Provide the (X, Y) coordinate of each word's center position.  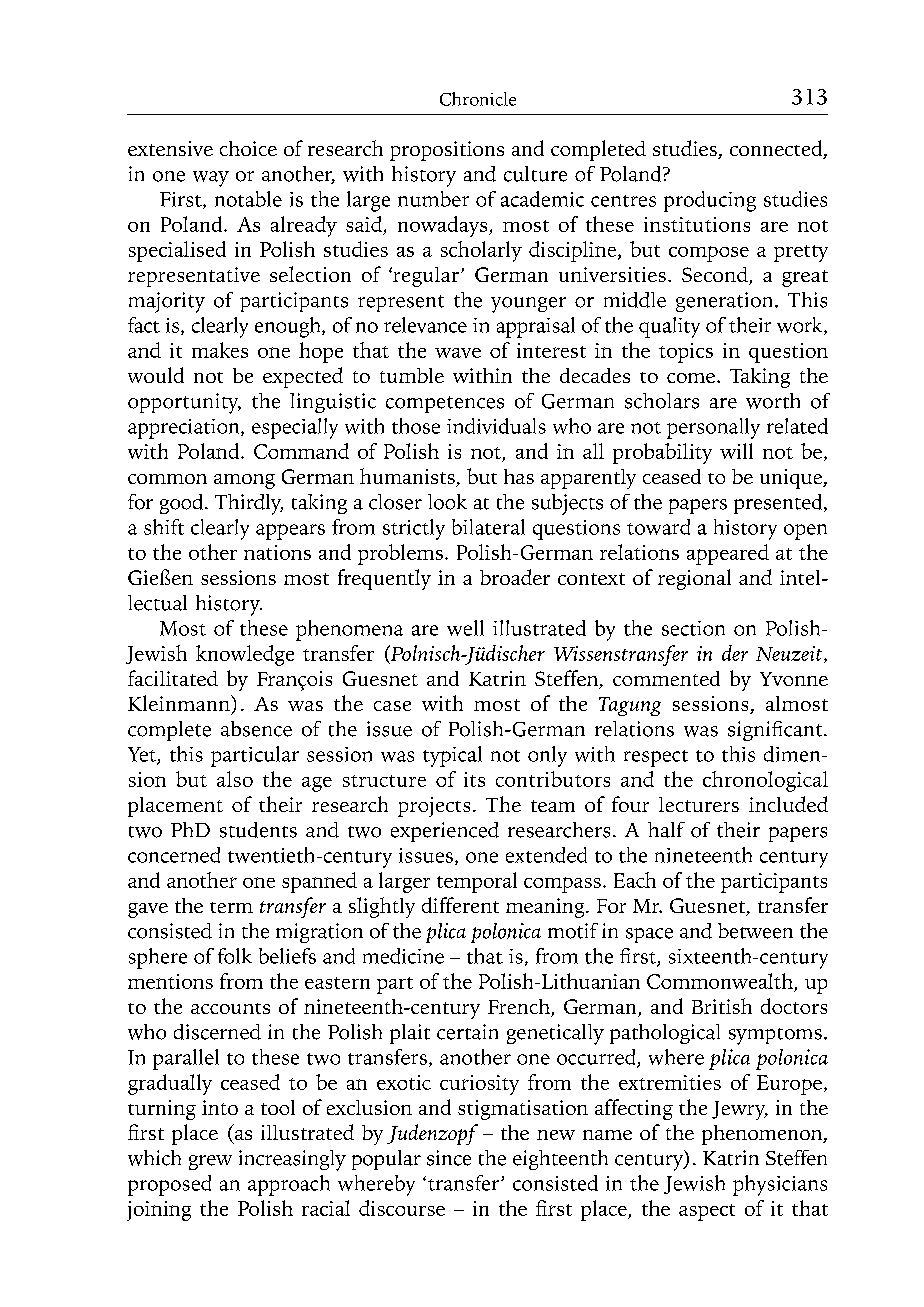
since (449, 1158)
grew (210, 1162)
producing (710, 201)
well (465, 628)
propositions (447, 151)
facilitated (173, 678)
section (693, 628)
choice (248, 148)
